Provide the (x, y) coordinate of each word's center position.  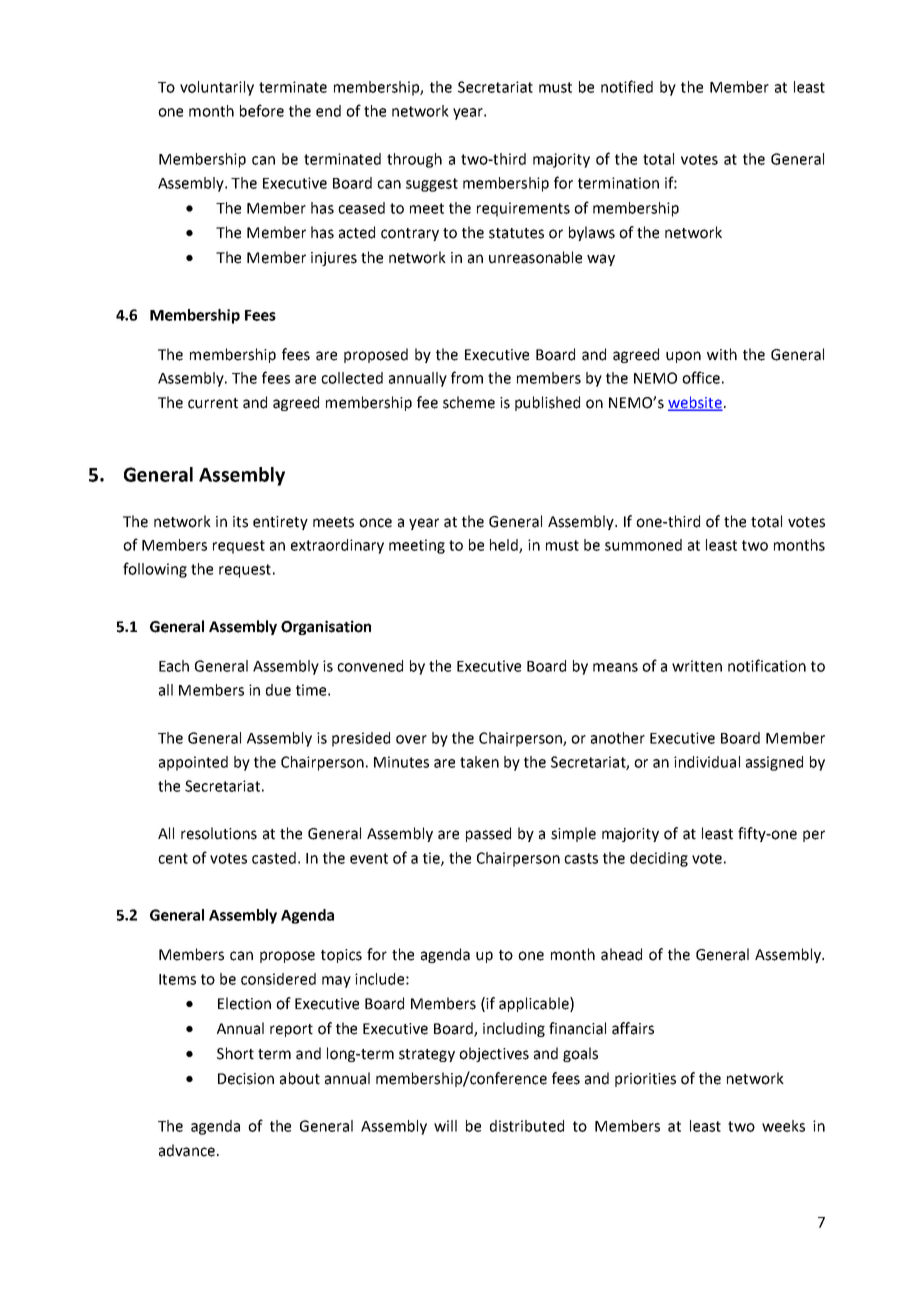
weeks (783, 1126)
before (262, 110)
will (445, 1126)
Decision (246, 1079)
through (414, 160)
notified (627, 86)
